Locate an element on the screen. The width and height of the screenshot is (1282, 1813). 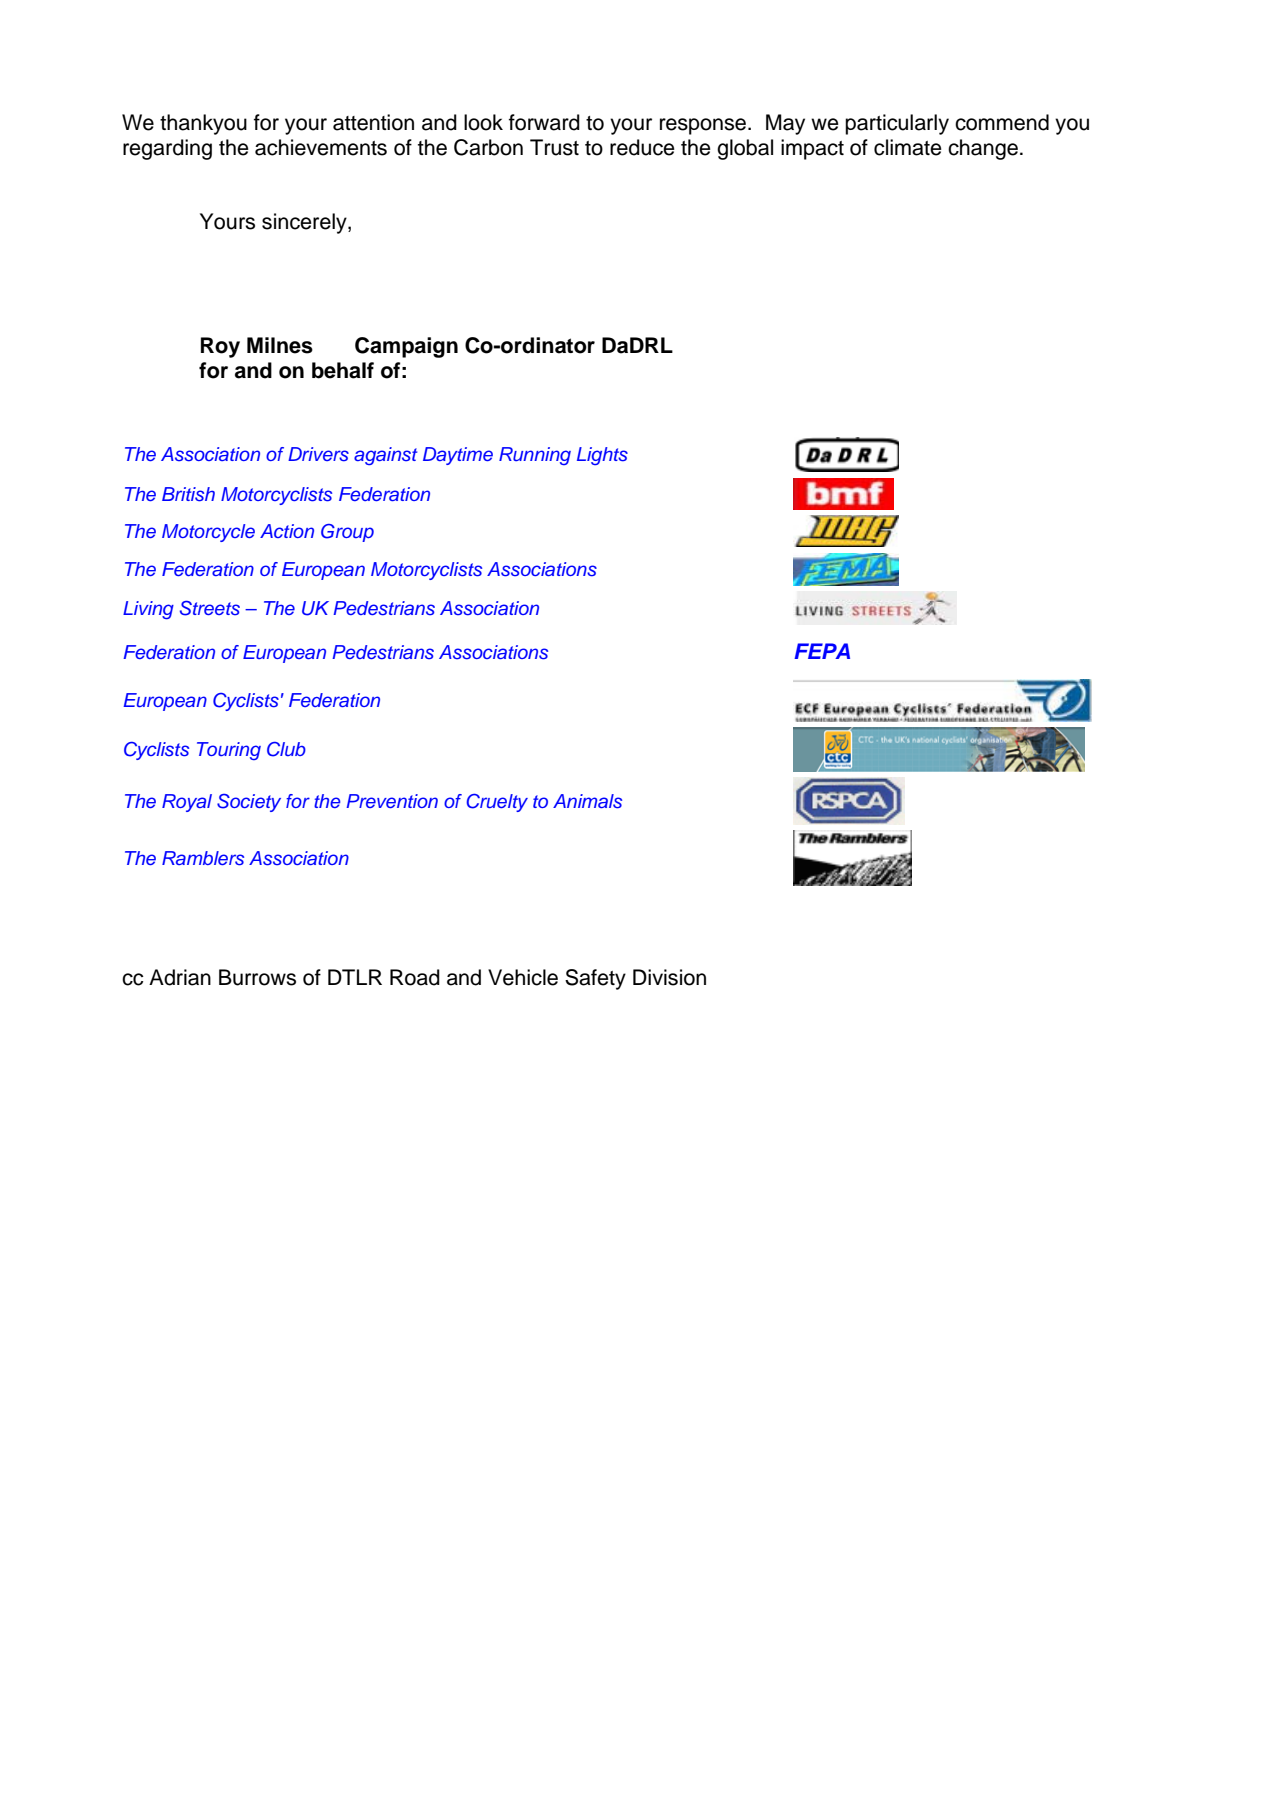
behalf is located at coordinates (343, 370).
